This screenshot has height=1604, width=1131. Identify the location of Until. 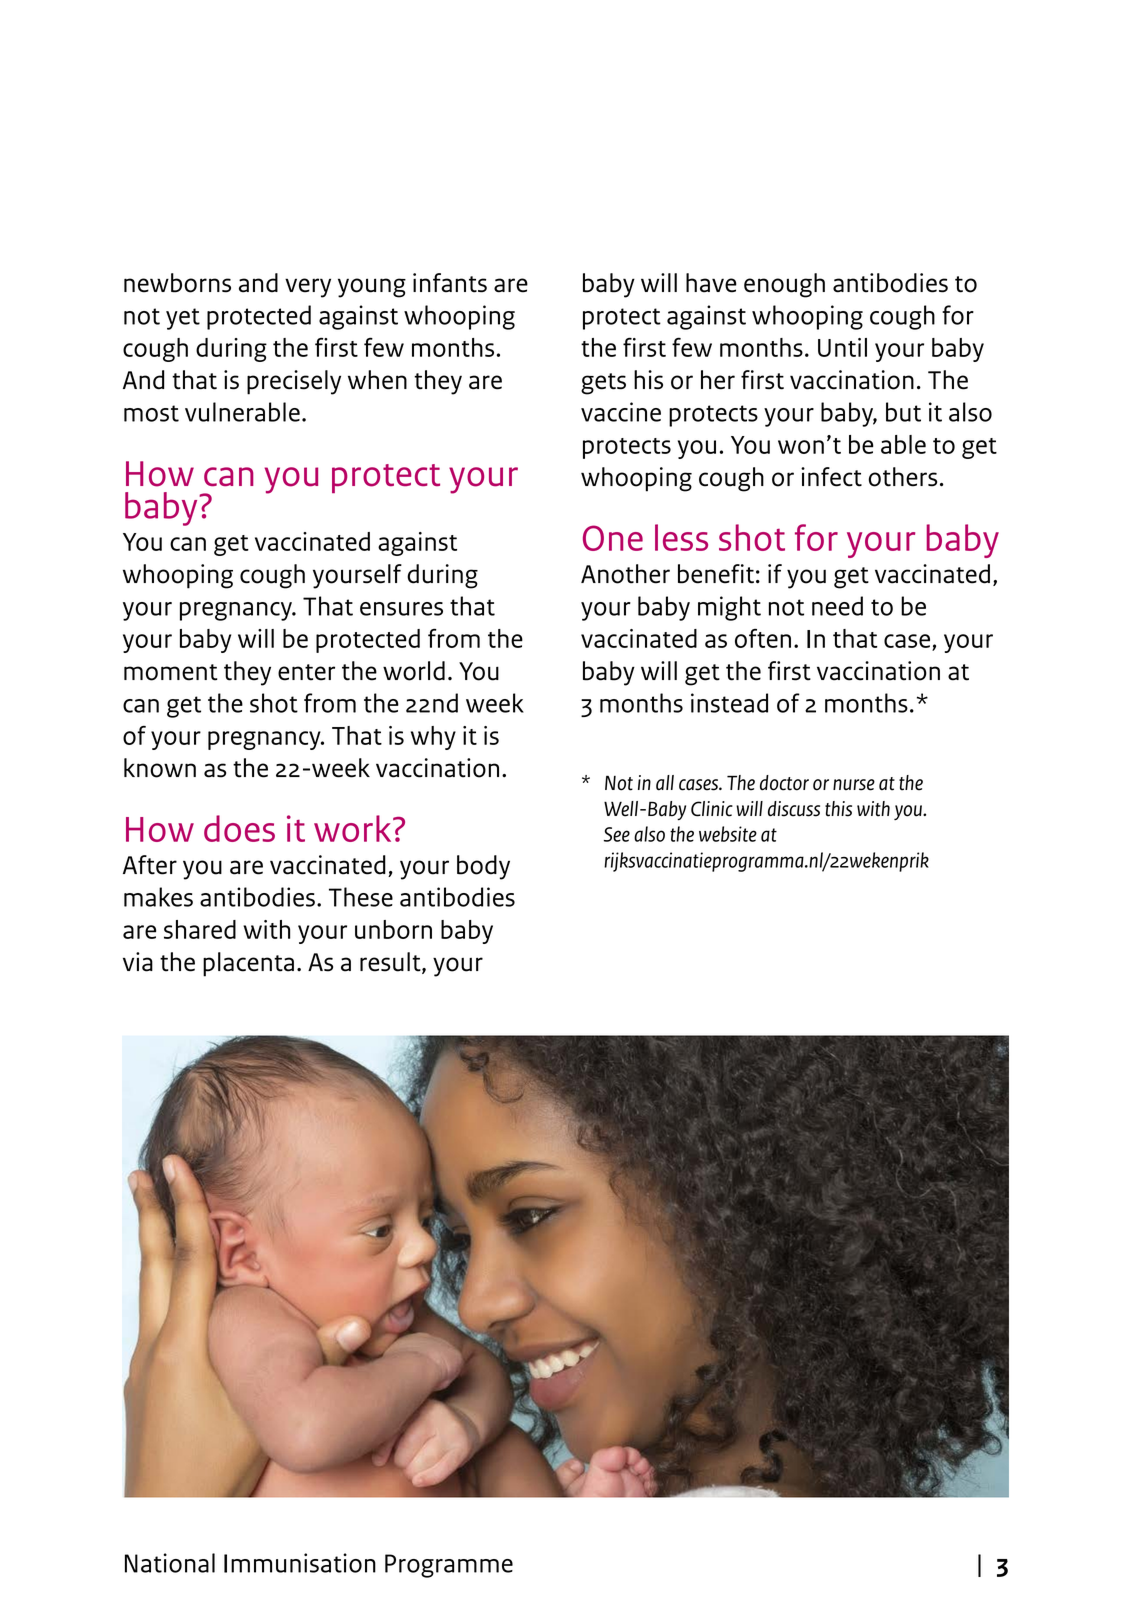
(842, 347).
